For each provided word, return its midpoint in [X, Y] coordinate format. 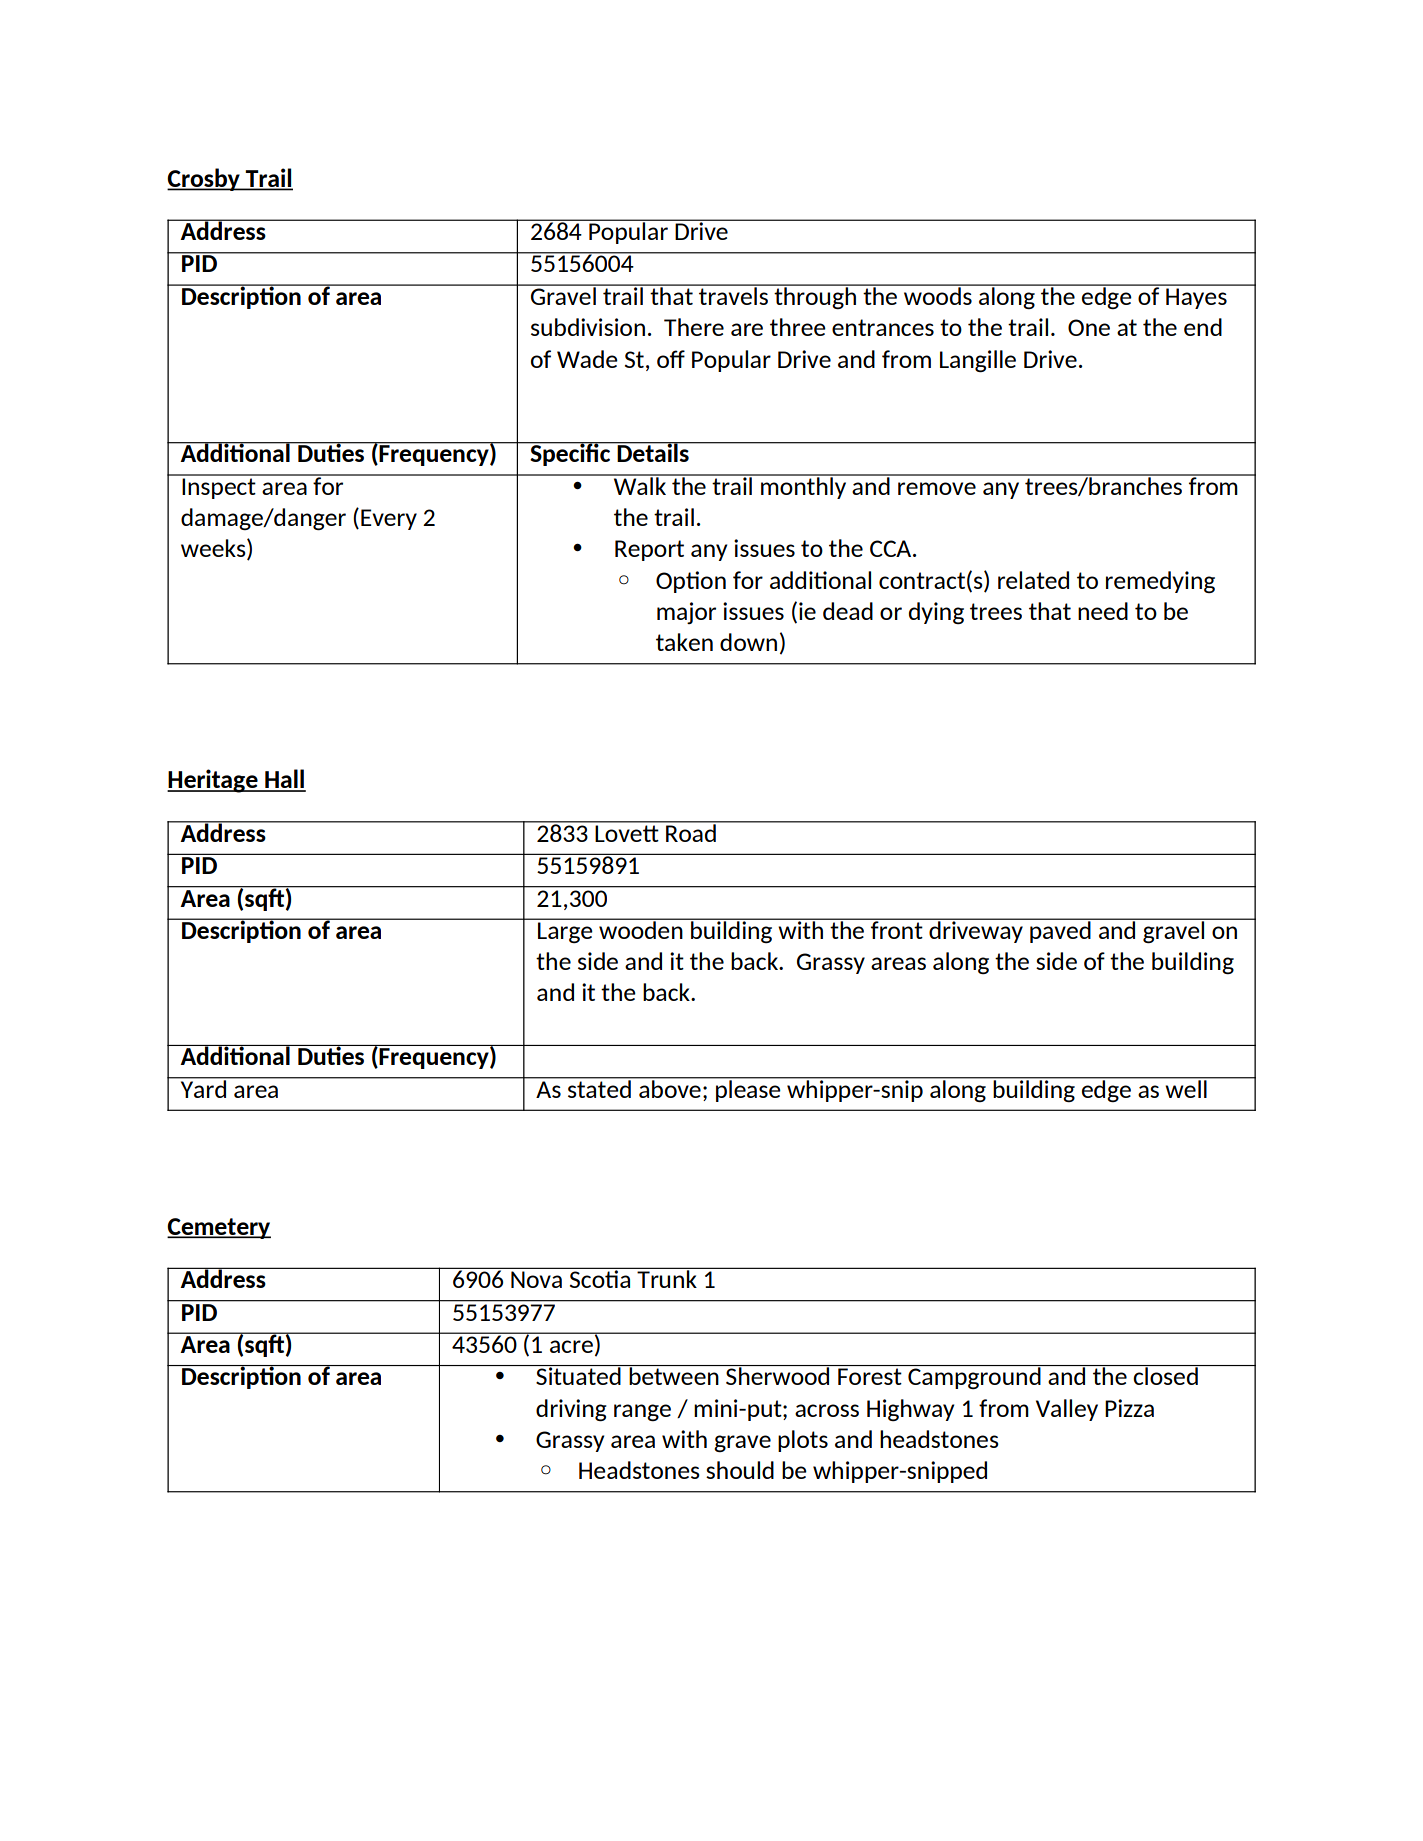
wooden [641, 929]
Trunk [667, 1278]
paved [1060, 931]
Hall [284, 780]
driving [571, 1410]
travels [733, 295]
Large [565, 932]
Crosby [204, 179]
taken [684, 642]
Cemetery [219, 1228]
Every [389, 519]
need [1103, 611]
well [1186, 1087]
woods [937, 295]
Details [653, 452]
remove [937, 488]
